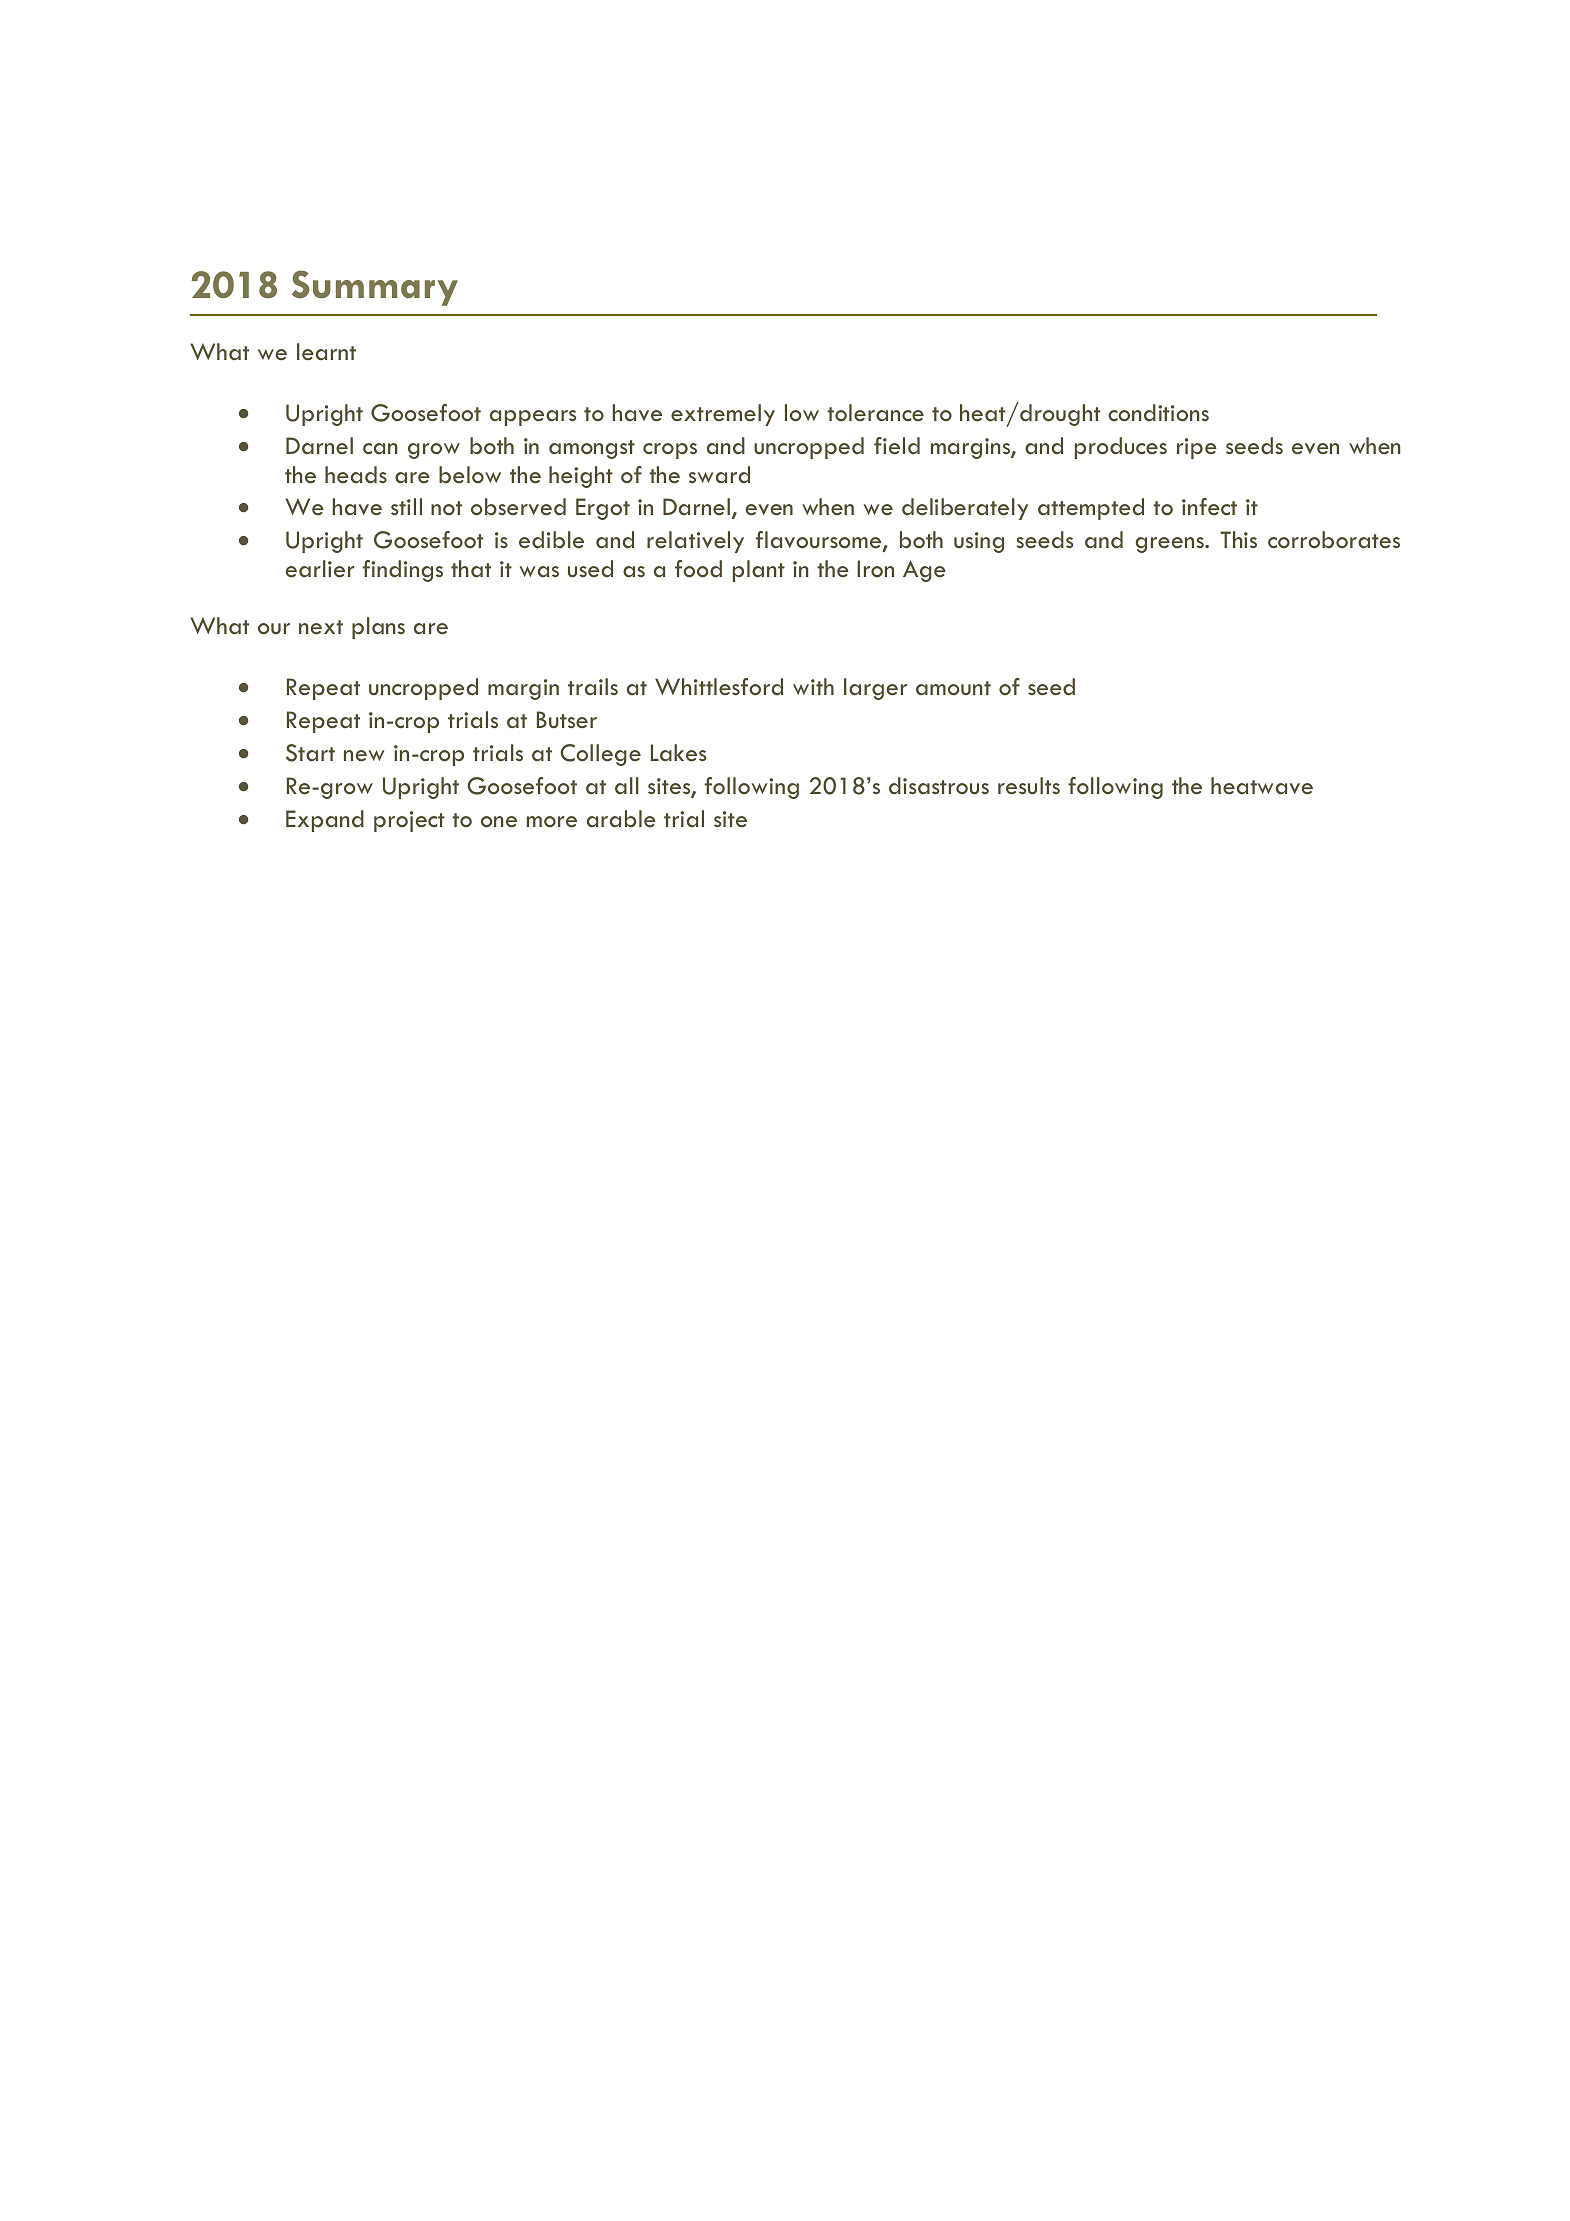 This document has height=2221, width=1570. I want to click on disastrous, so click(939, 786).
